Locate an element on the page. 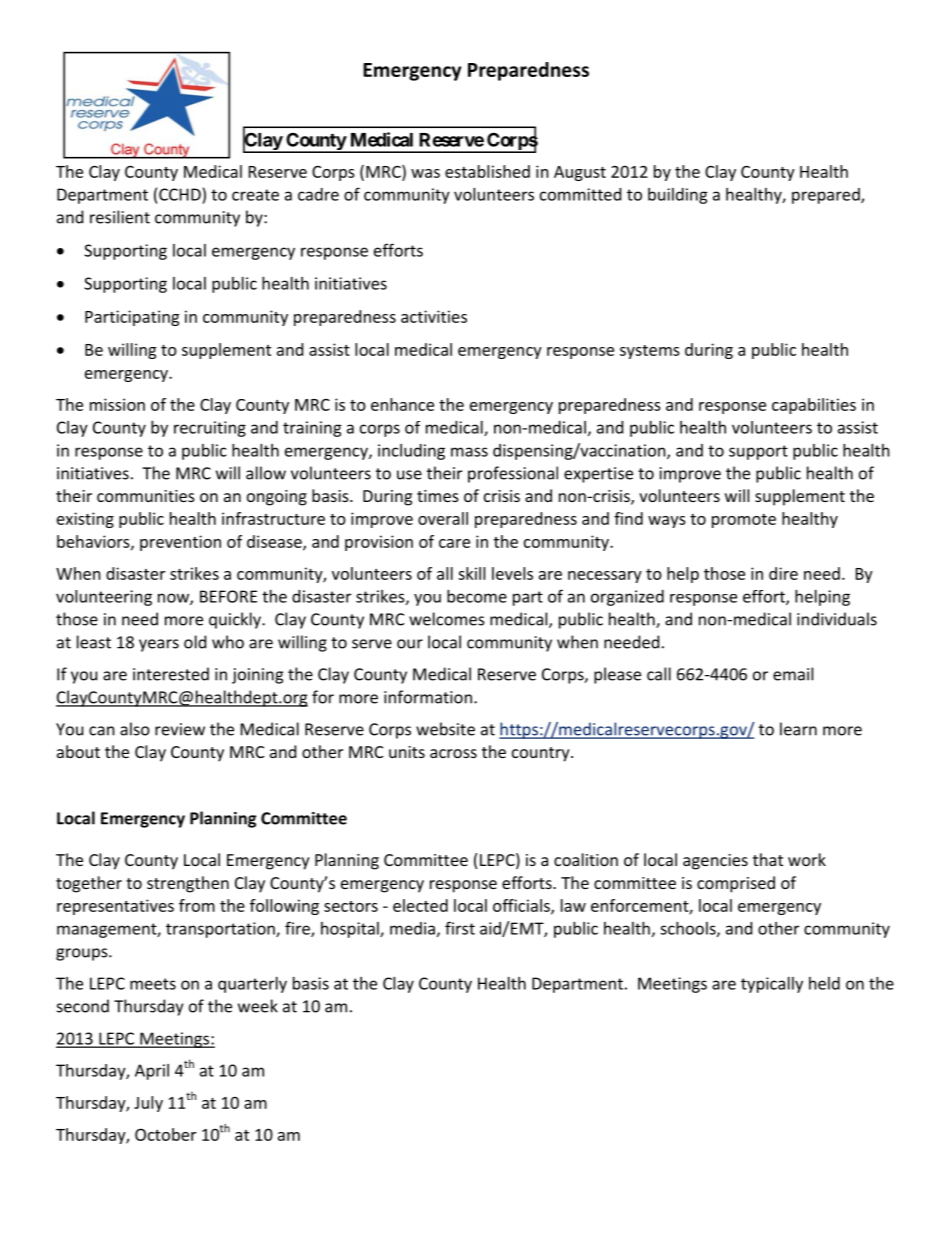 Image resolution: width=952 pixels, height=1233 pixels. held is located at coordinates (824, 983).
